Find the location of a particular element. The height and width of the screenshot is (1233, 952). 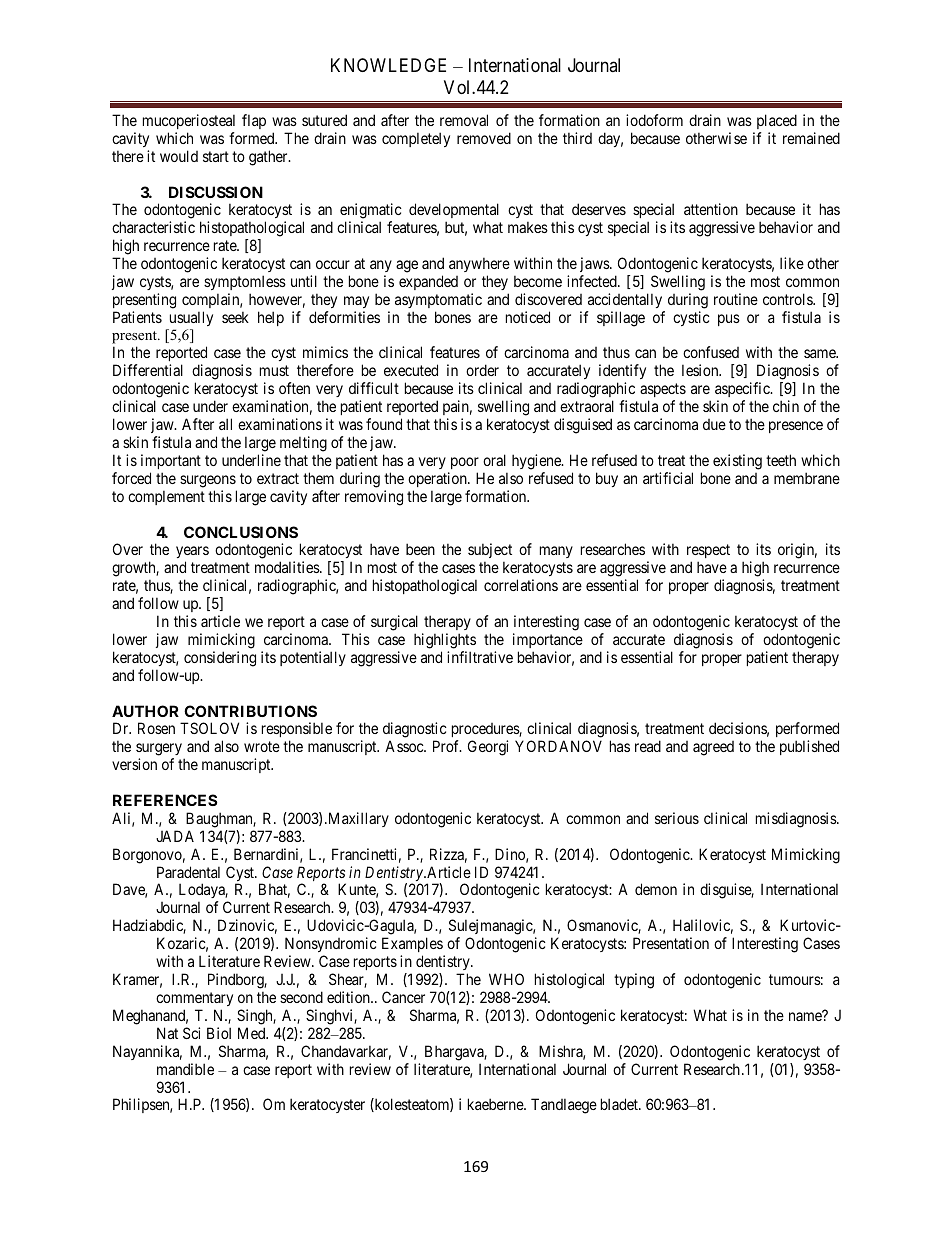

asymptomatic is located at coordinates (438, 300).
